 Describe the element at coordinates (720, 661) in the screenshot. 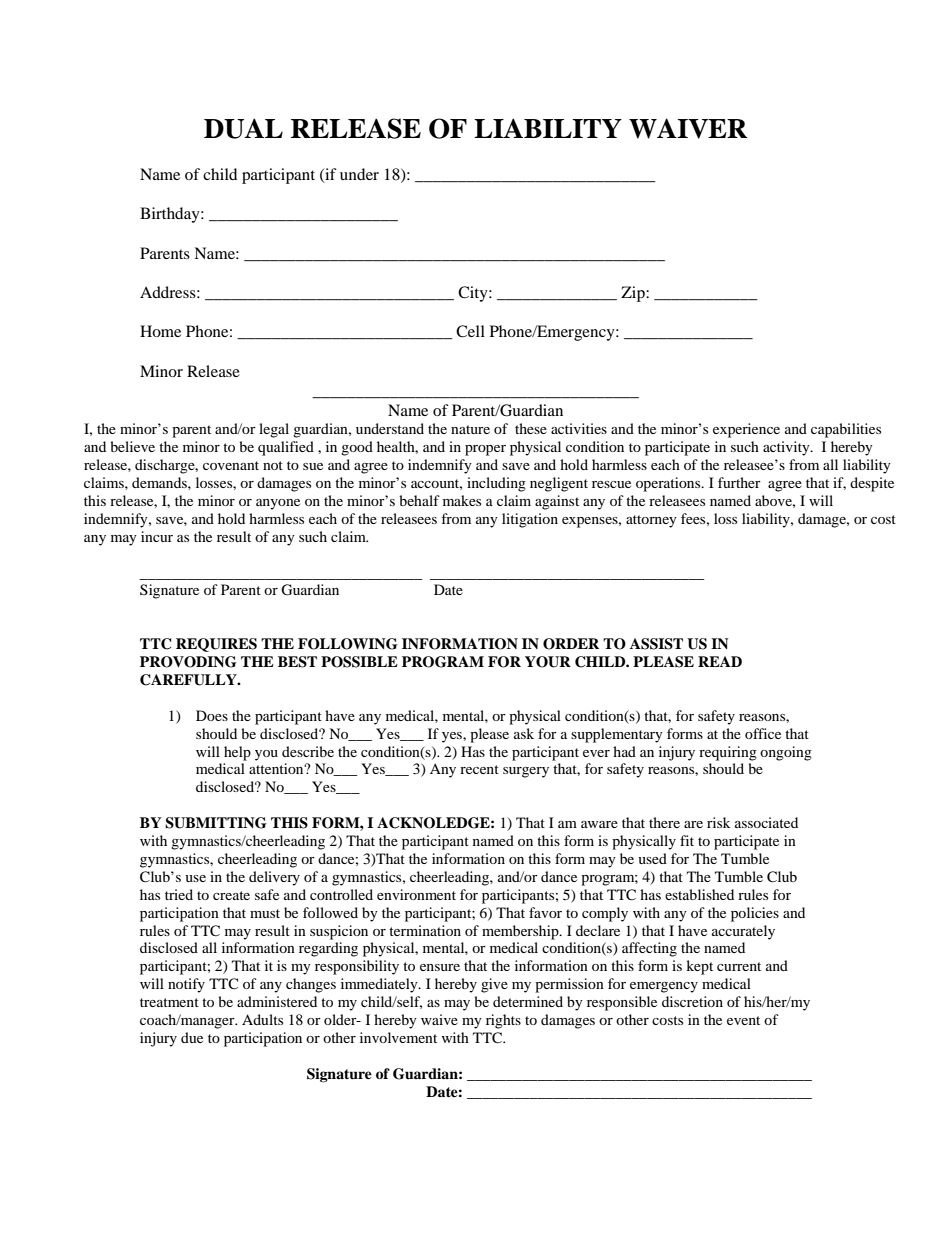

I see `READ` at that location.
